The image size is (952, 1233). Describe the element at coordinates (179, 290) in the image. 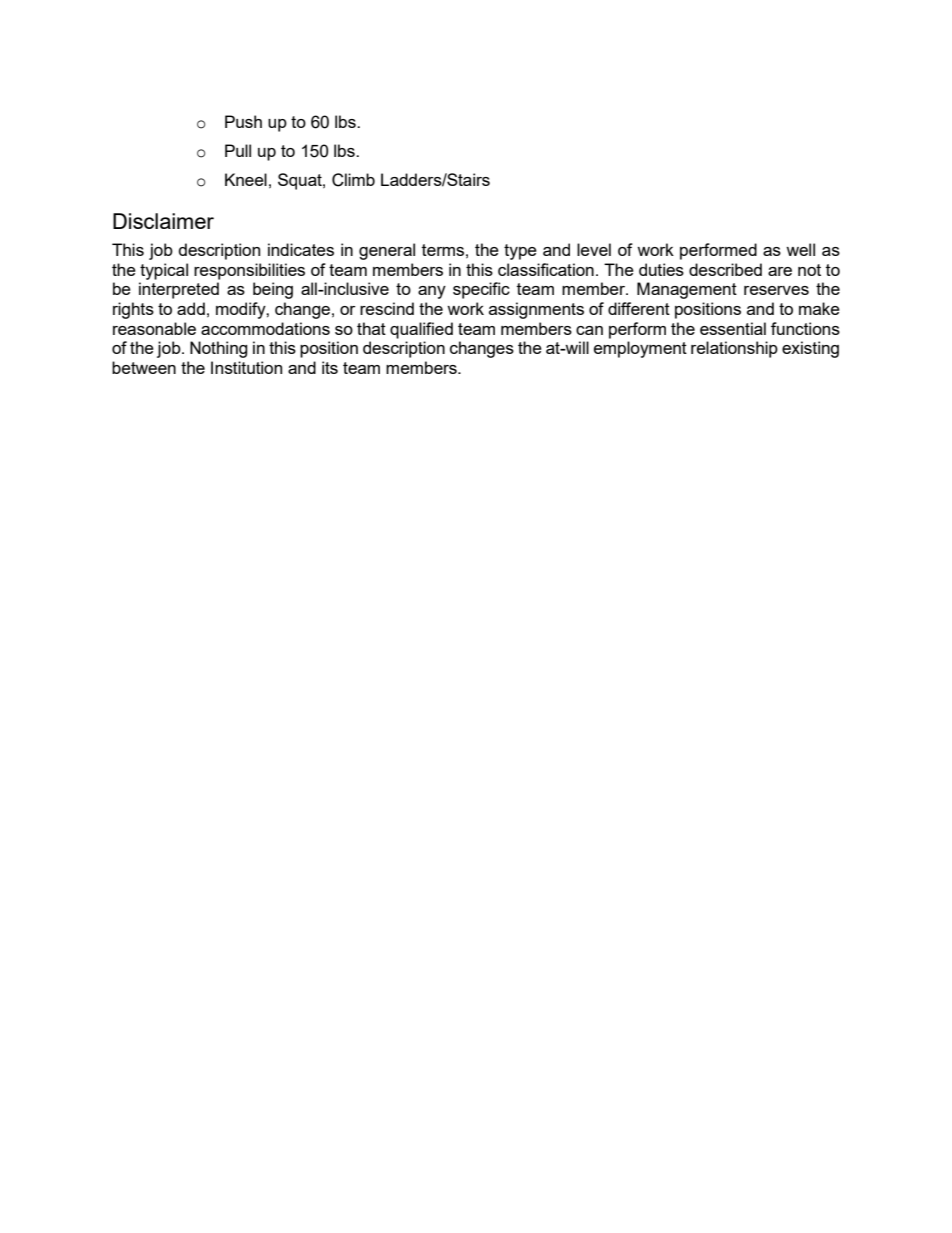

I see `interpreted` at that location.
